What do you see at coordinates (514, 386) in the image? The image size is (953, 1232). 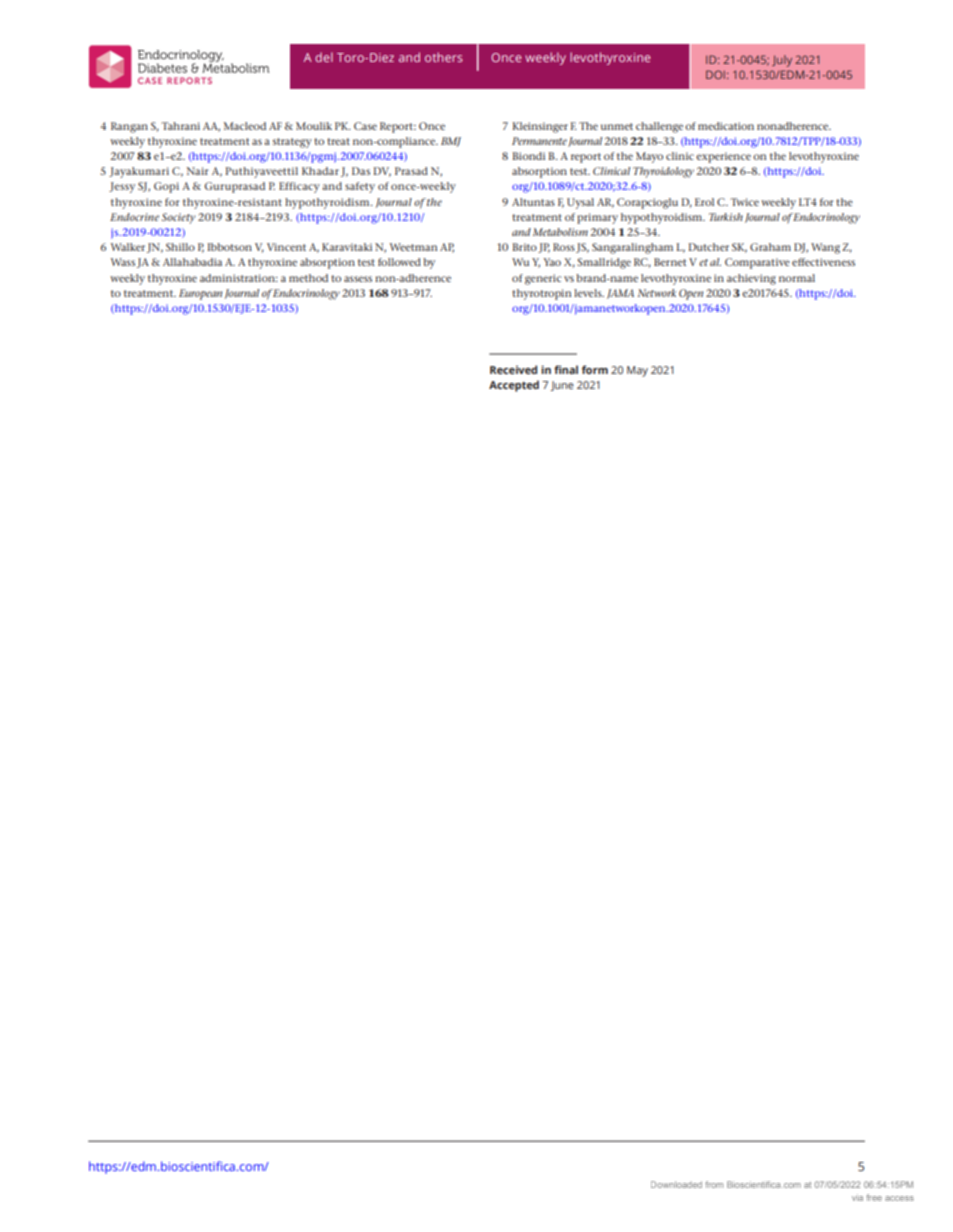 I see `Accepted` at bounding box center [514, 386].
